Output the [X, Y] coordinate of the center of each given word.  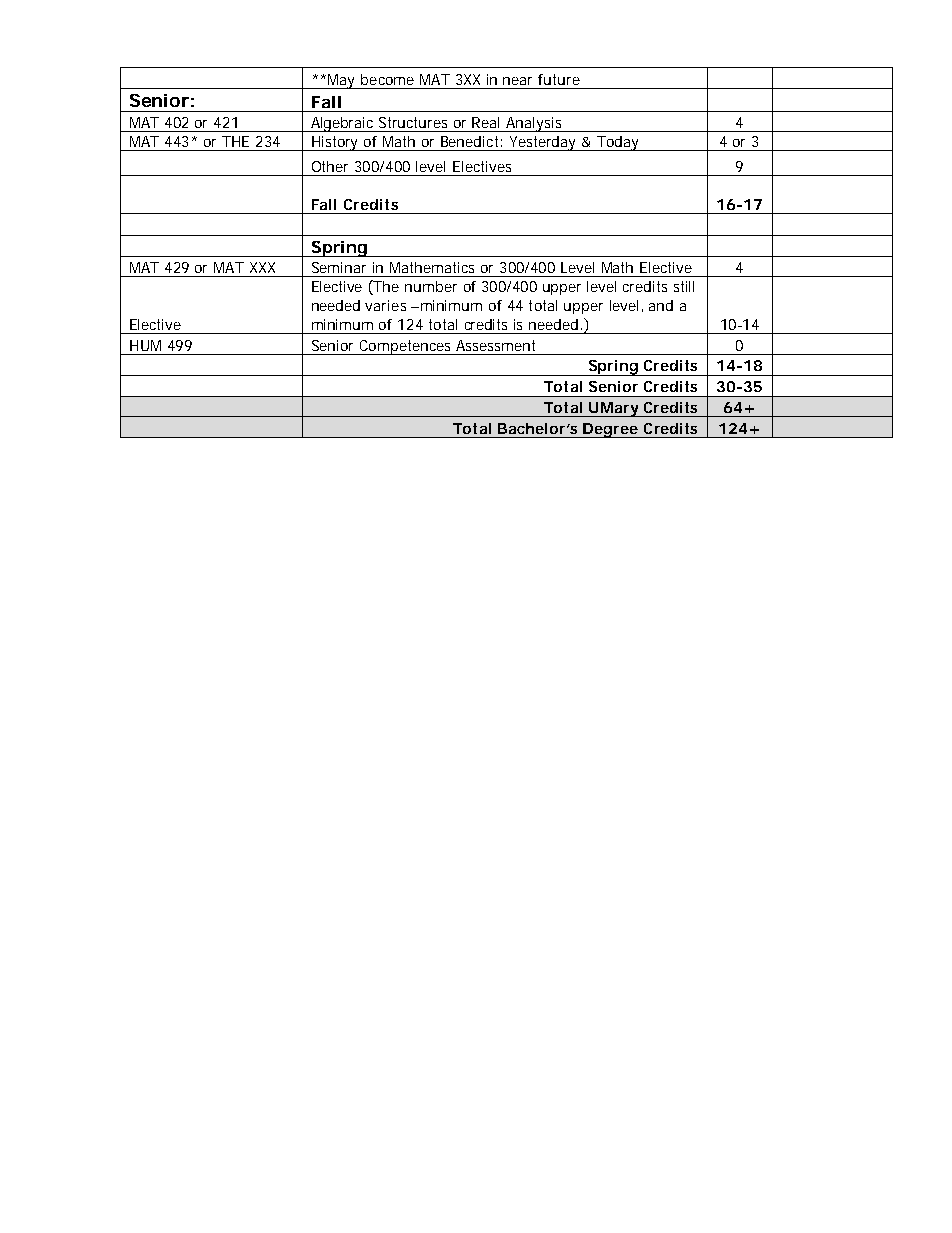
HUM [145, 345]
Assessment [495, 345]
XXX [262, 267]
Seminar [339, 267]
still [684, 286]
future [559, 79]
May [343, 81]
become [387, 79]
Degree [610, 430]
